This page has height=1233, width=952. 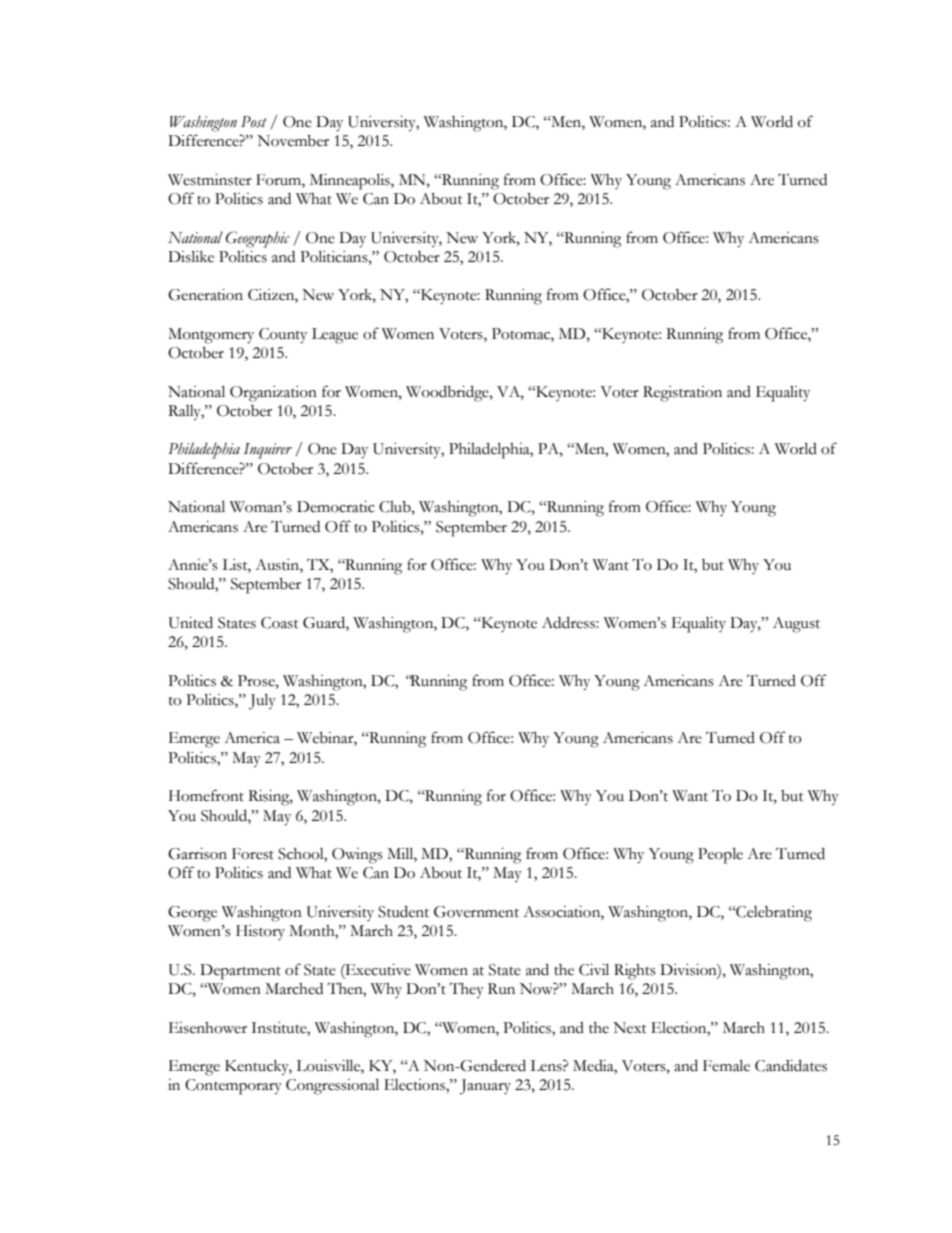 What do you see at coordinates (262, 701) in the page?
I see `July` at bounding box center [262, 701].
